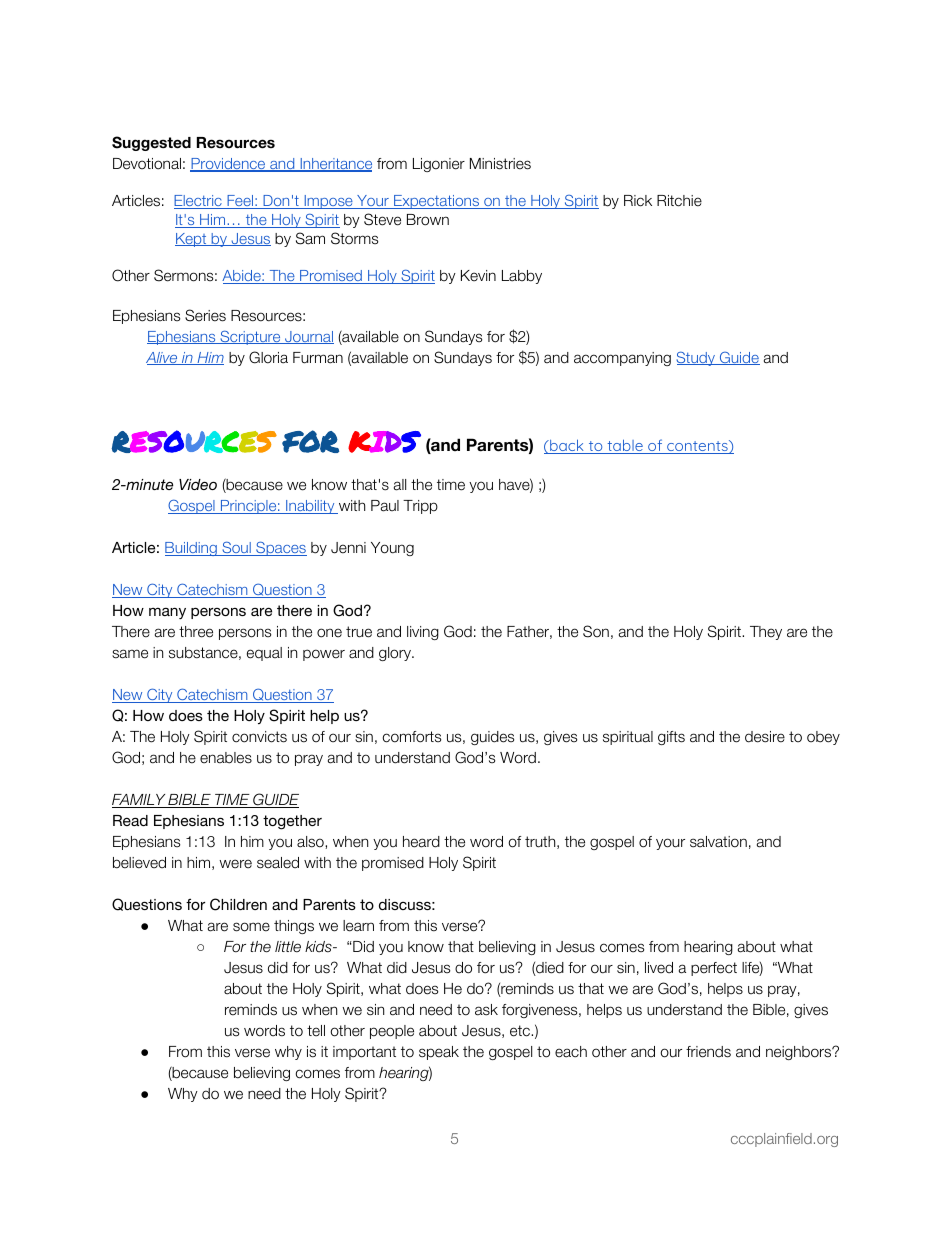 The image size is (952, 1233). I want to click on many, so click(167, 613).
